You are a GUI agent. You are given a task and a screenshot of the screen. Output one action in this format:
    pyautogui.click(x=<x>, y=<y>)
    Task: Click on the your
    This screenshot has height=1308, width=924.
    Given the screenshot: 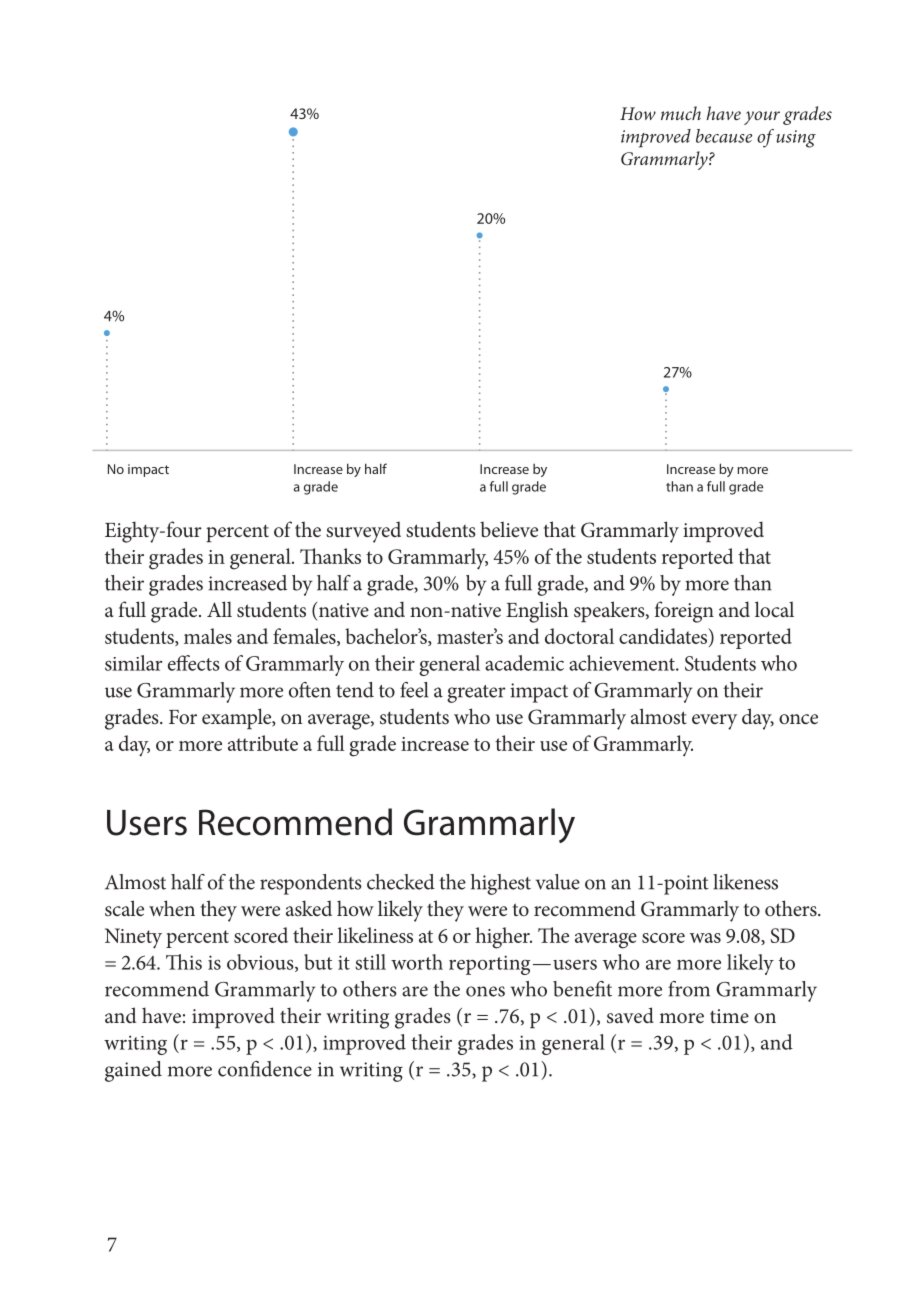 What is the action you would take?
    pyautogui.click(x=762, y=118)
